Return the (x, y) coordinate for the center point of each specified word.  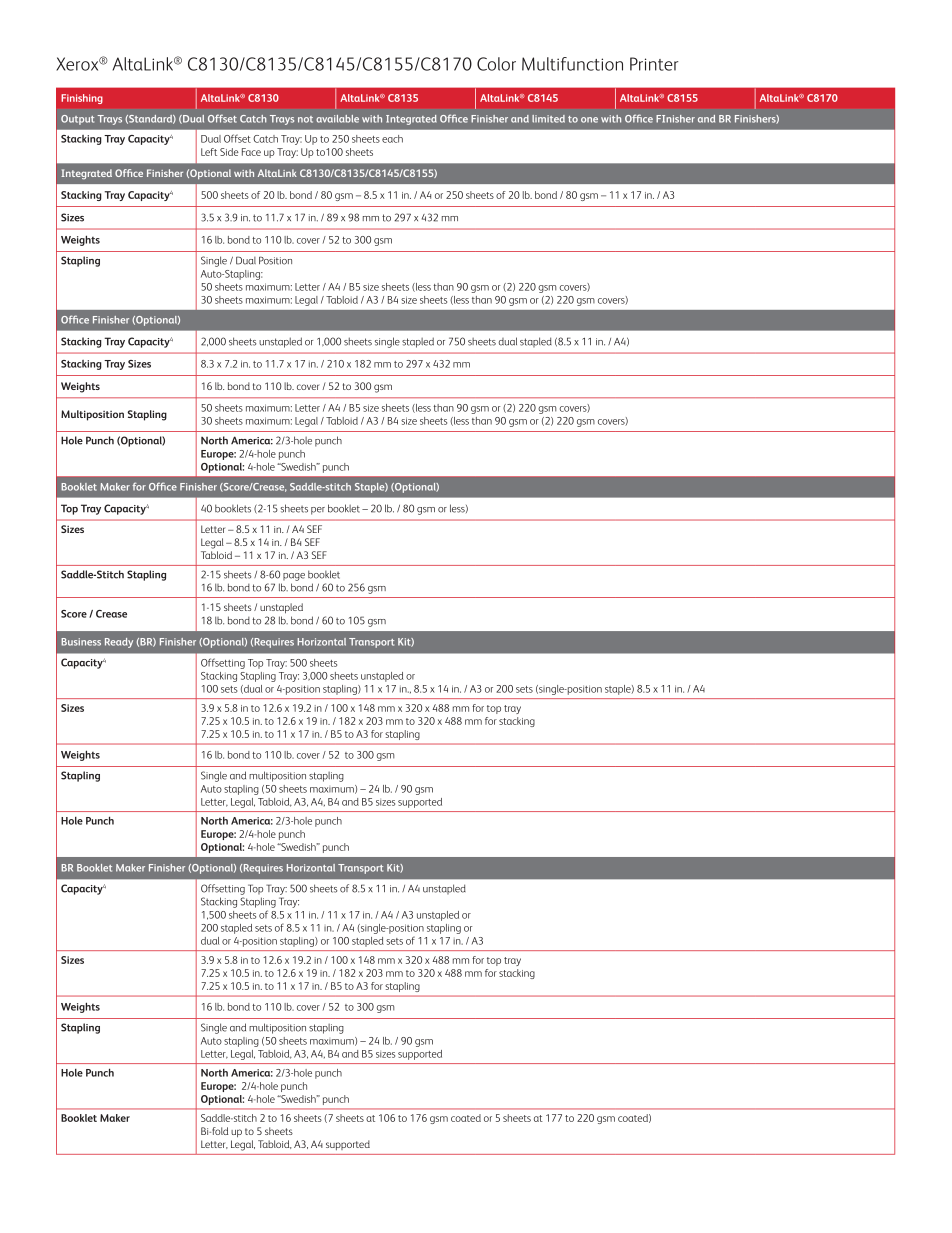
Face (251, 152)
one (589, 120)
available (337, 119)
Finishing (82, 99)
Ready (119, 643)
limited (548, 119)
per (318, 511)
